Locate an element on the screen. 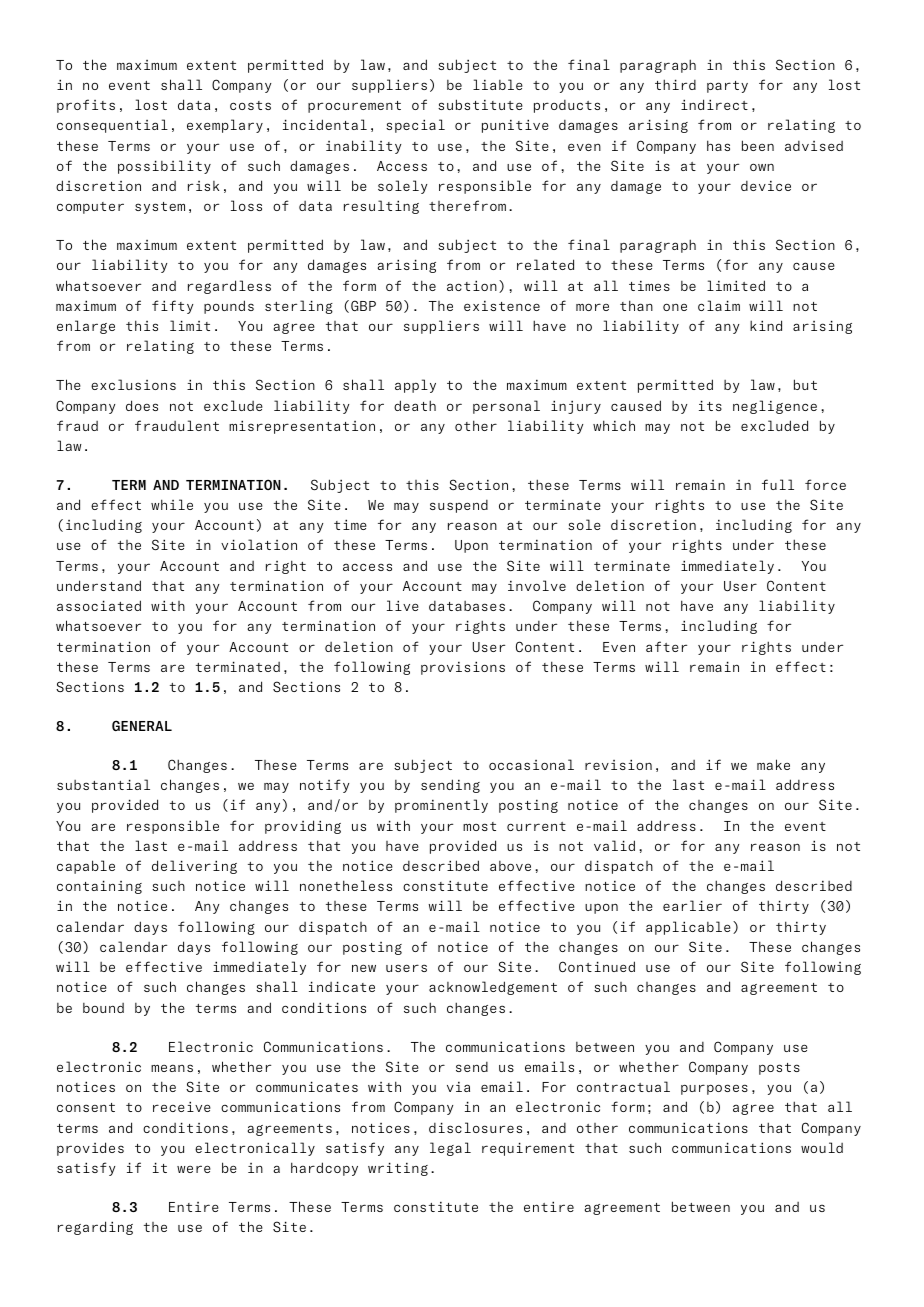  full is located at coordinates (778, 484).
